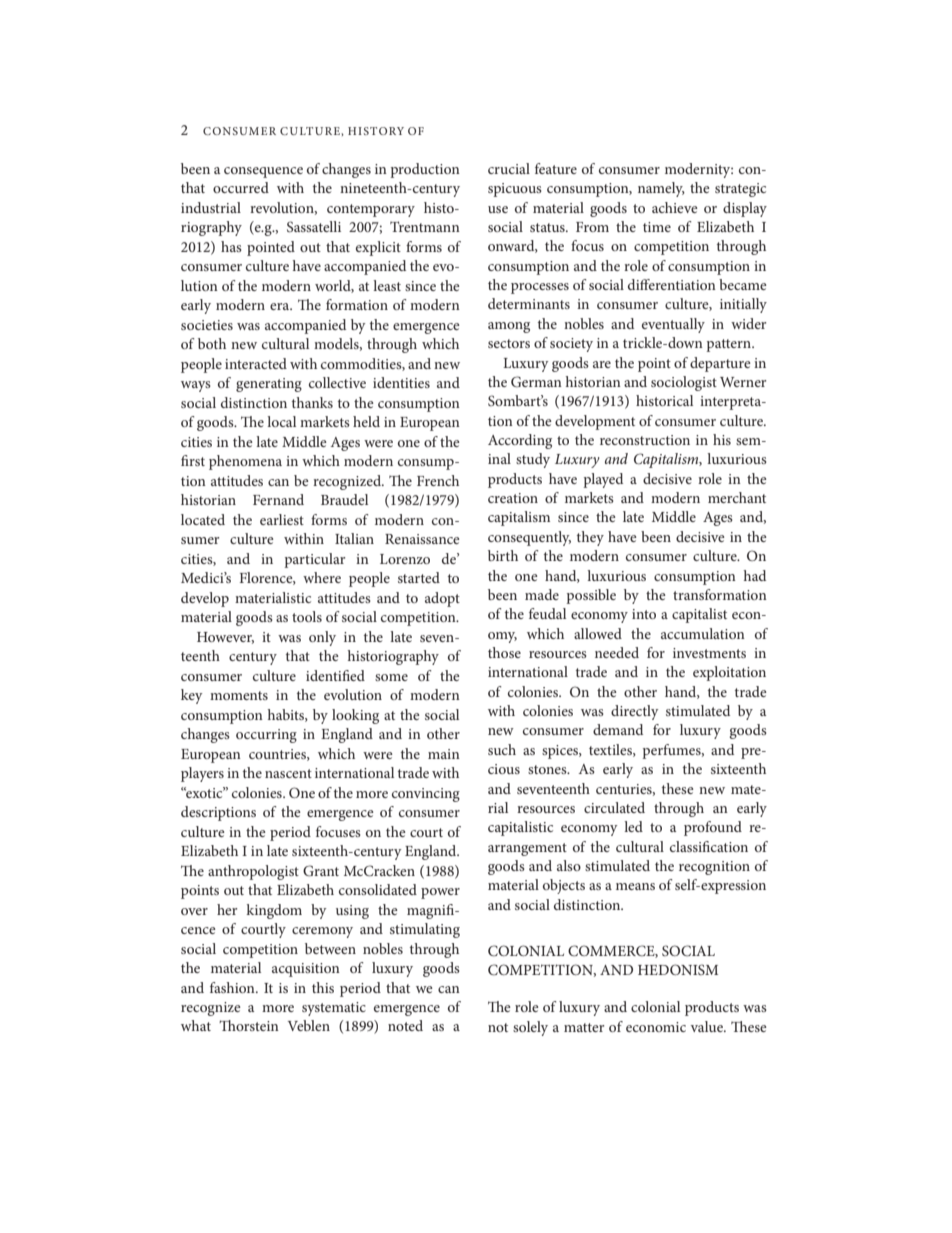 The image size is (952, 1233). I want to click on value, so click(708, 1026).
